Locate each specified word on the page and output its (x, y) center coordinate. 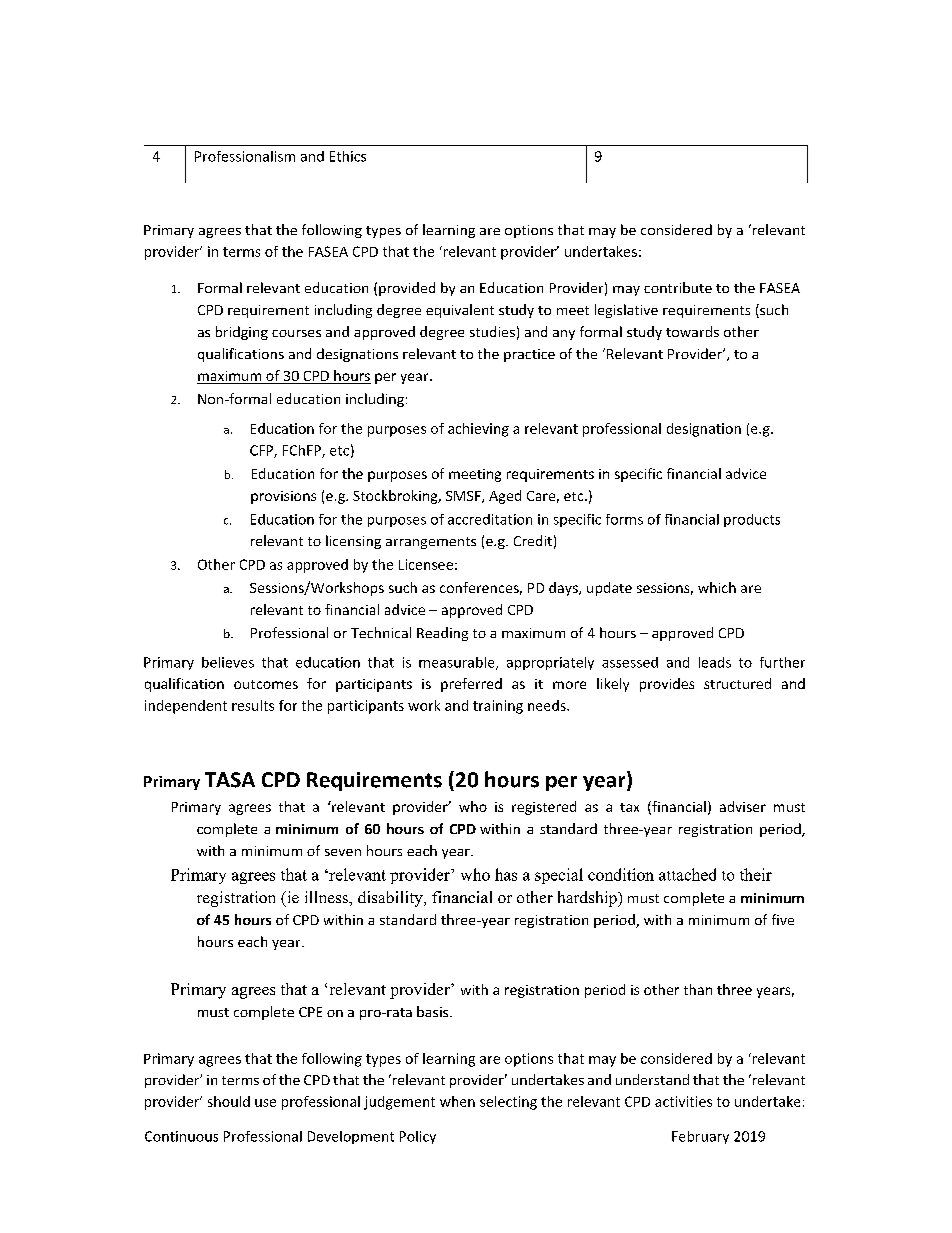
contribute (678, 287)
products (752, 520)
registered (544, 808)
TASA (230, 780)
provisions (283, 497)
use (265, 1103)
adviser (743, 806)
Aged (505, 497)
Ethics (348, 156)
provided (407, 289)
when (457, 1101)
